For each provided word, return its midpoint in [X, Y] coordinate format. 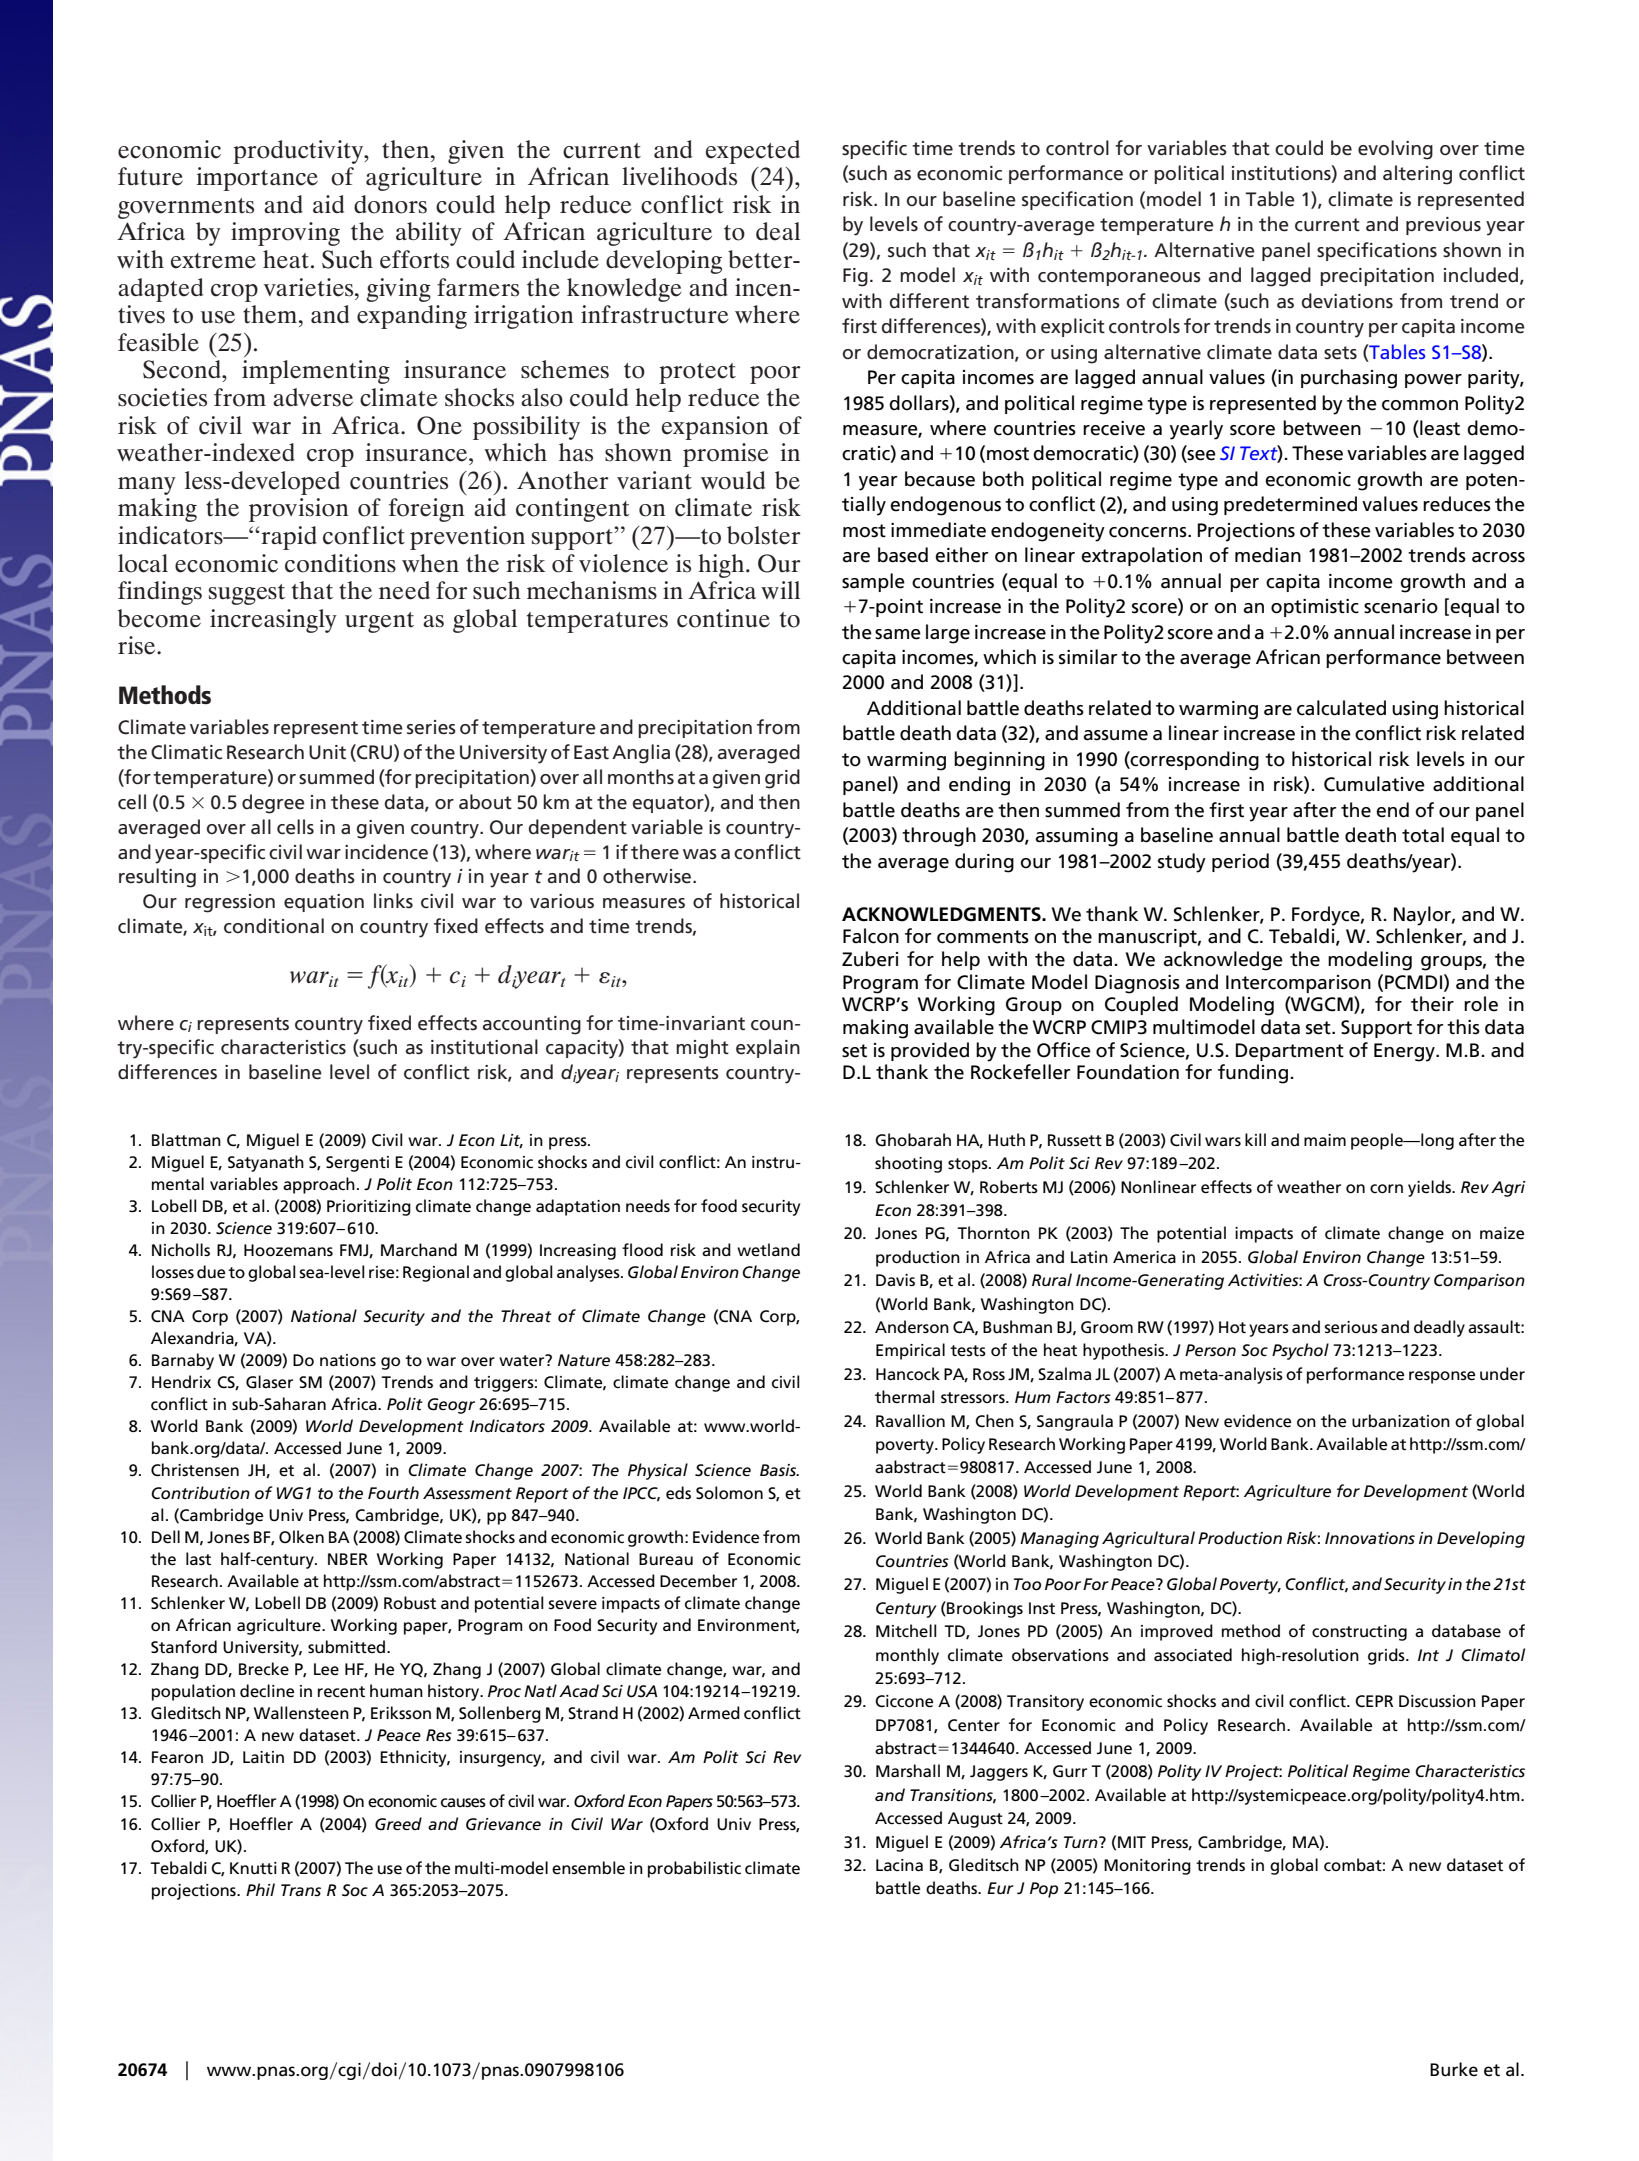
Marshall [908, 1770]
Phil [260, 1889]
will [780, 590]
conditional [274, 926]
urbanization [1401, 1421]
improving [285, 234]
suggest [247, 594]
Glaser [269, 1382]
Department [1290, 1052]
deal [778, 231]
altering [1417, 175]
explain [768, 1048]
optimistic [1315, 608]
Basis [779, 1470]
